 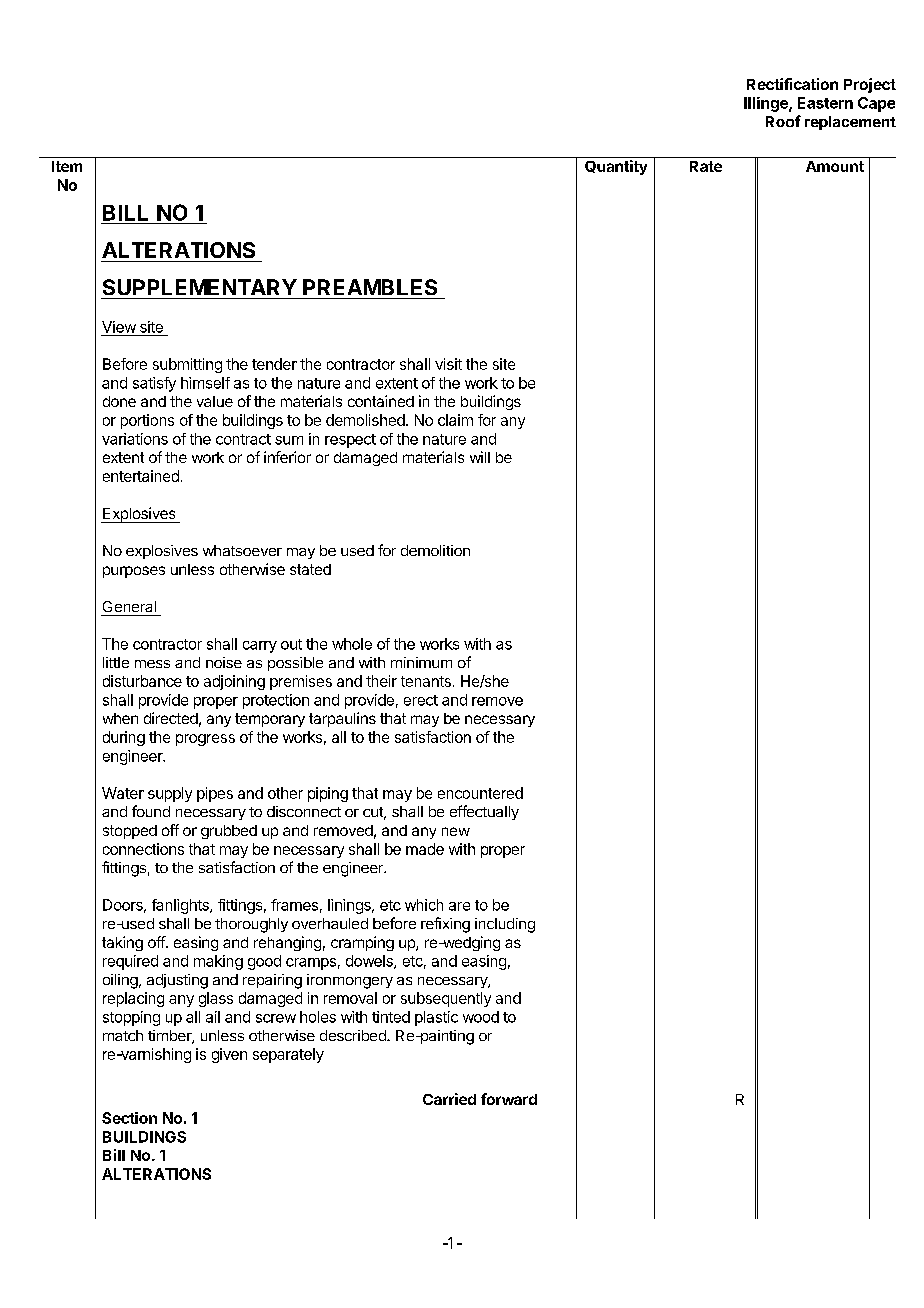 What do you see at coordinates (449, 1099) in the screenshot?
I see `Carried` at bounding box center [449, 1099].
